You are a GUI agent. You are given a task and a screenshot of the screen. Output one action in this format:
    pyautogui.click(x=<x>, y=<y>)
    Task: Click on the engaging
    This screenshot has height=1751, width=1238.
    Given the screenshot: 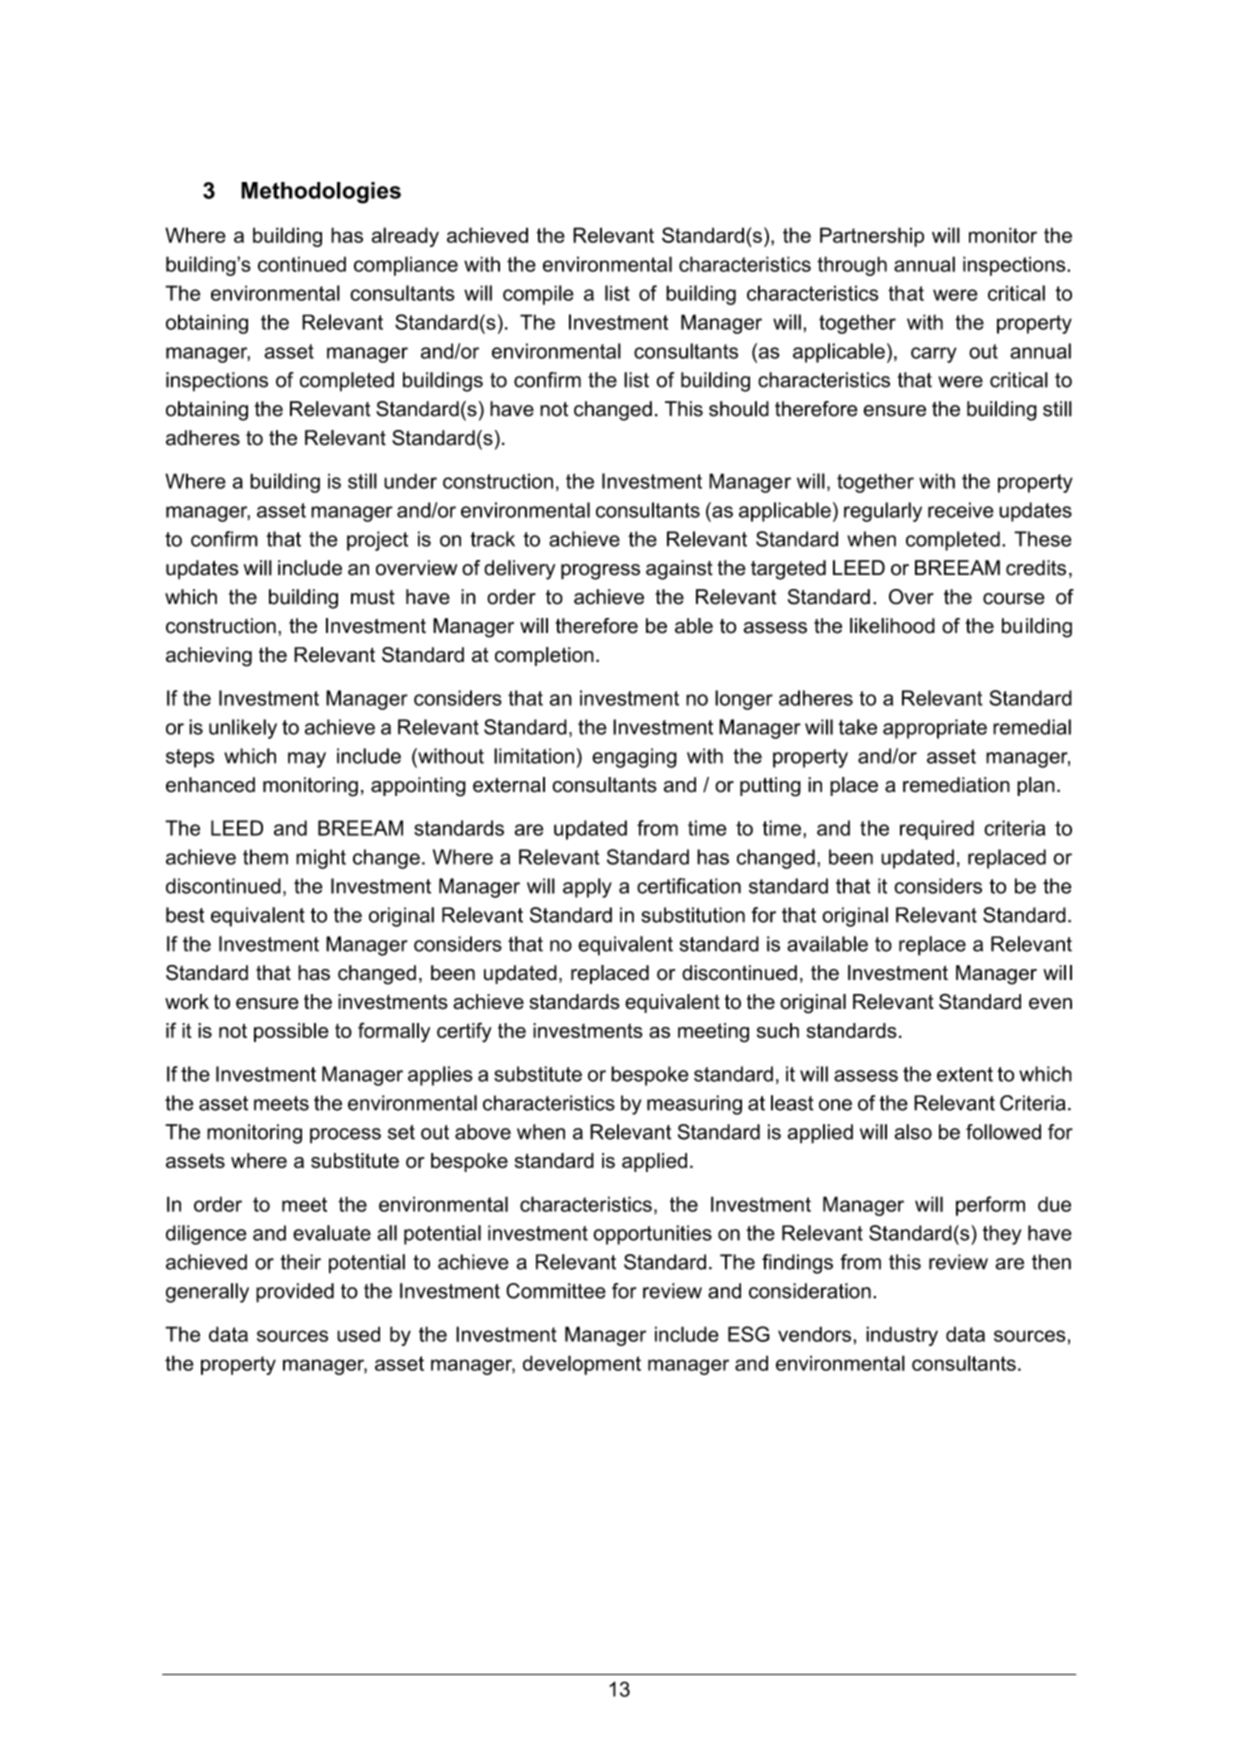 What is the action you would take?
    pyautogui.click(x=634, y=758)
